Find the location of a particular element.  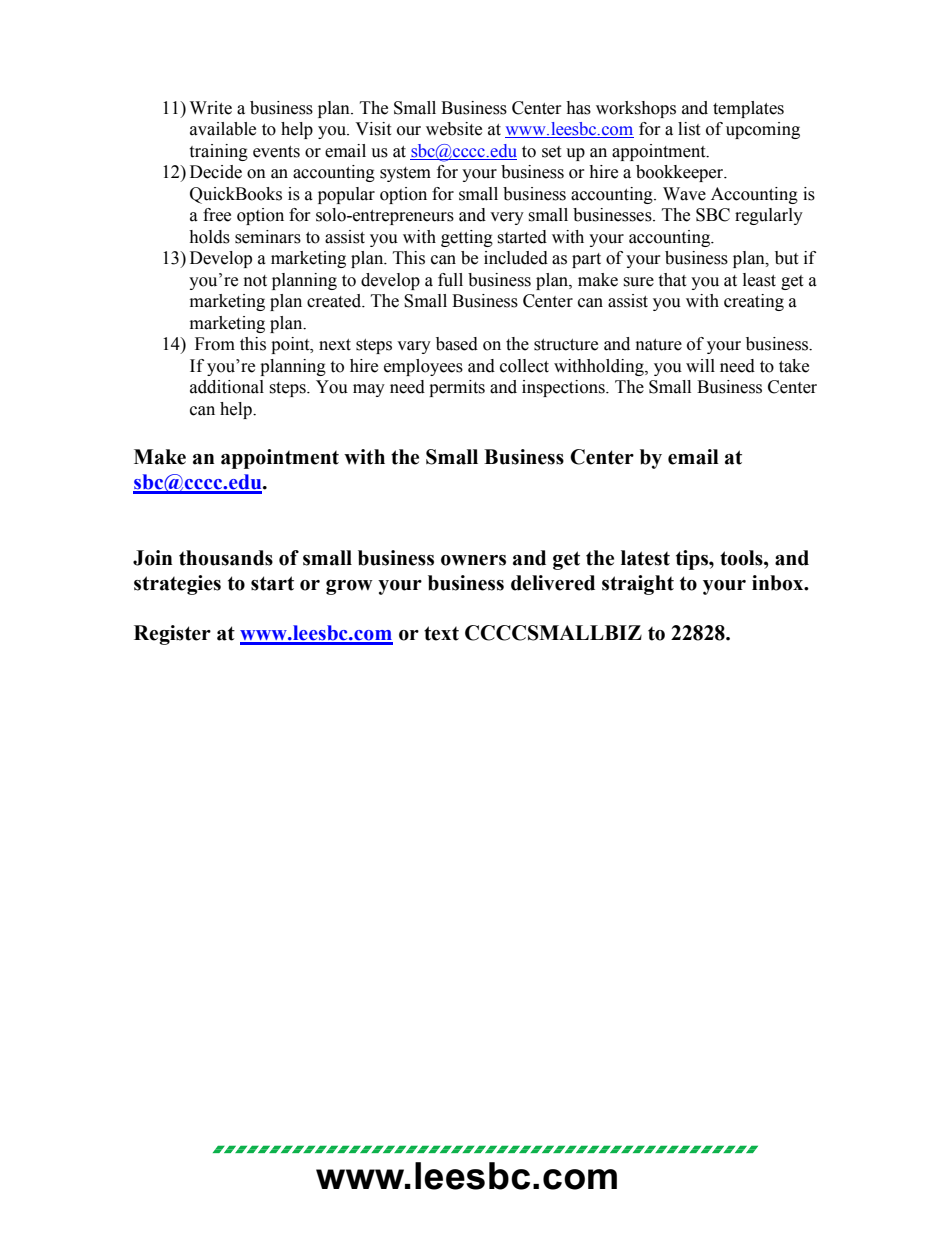

Register is located at coordinates (172, 635).
